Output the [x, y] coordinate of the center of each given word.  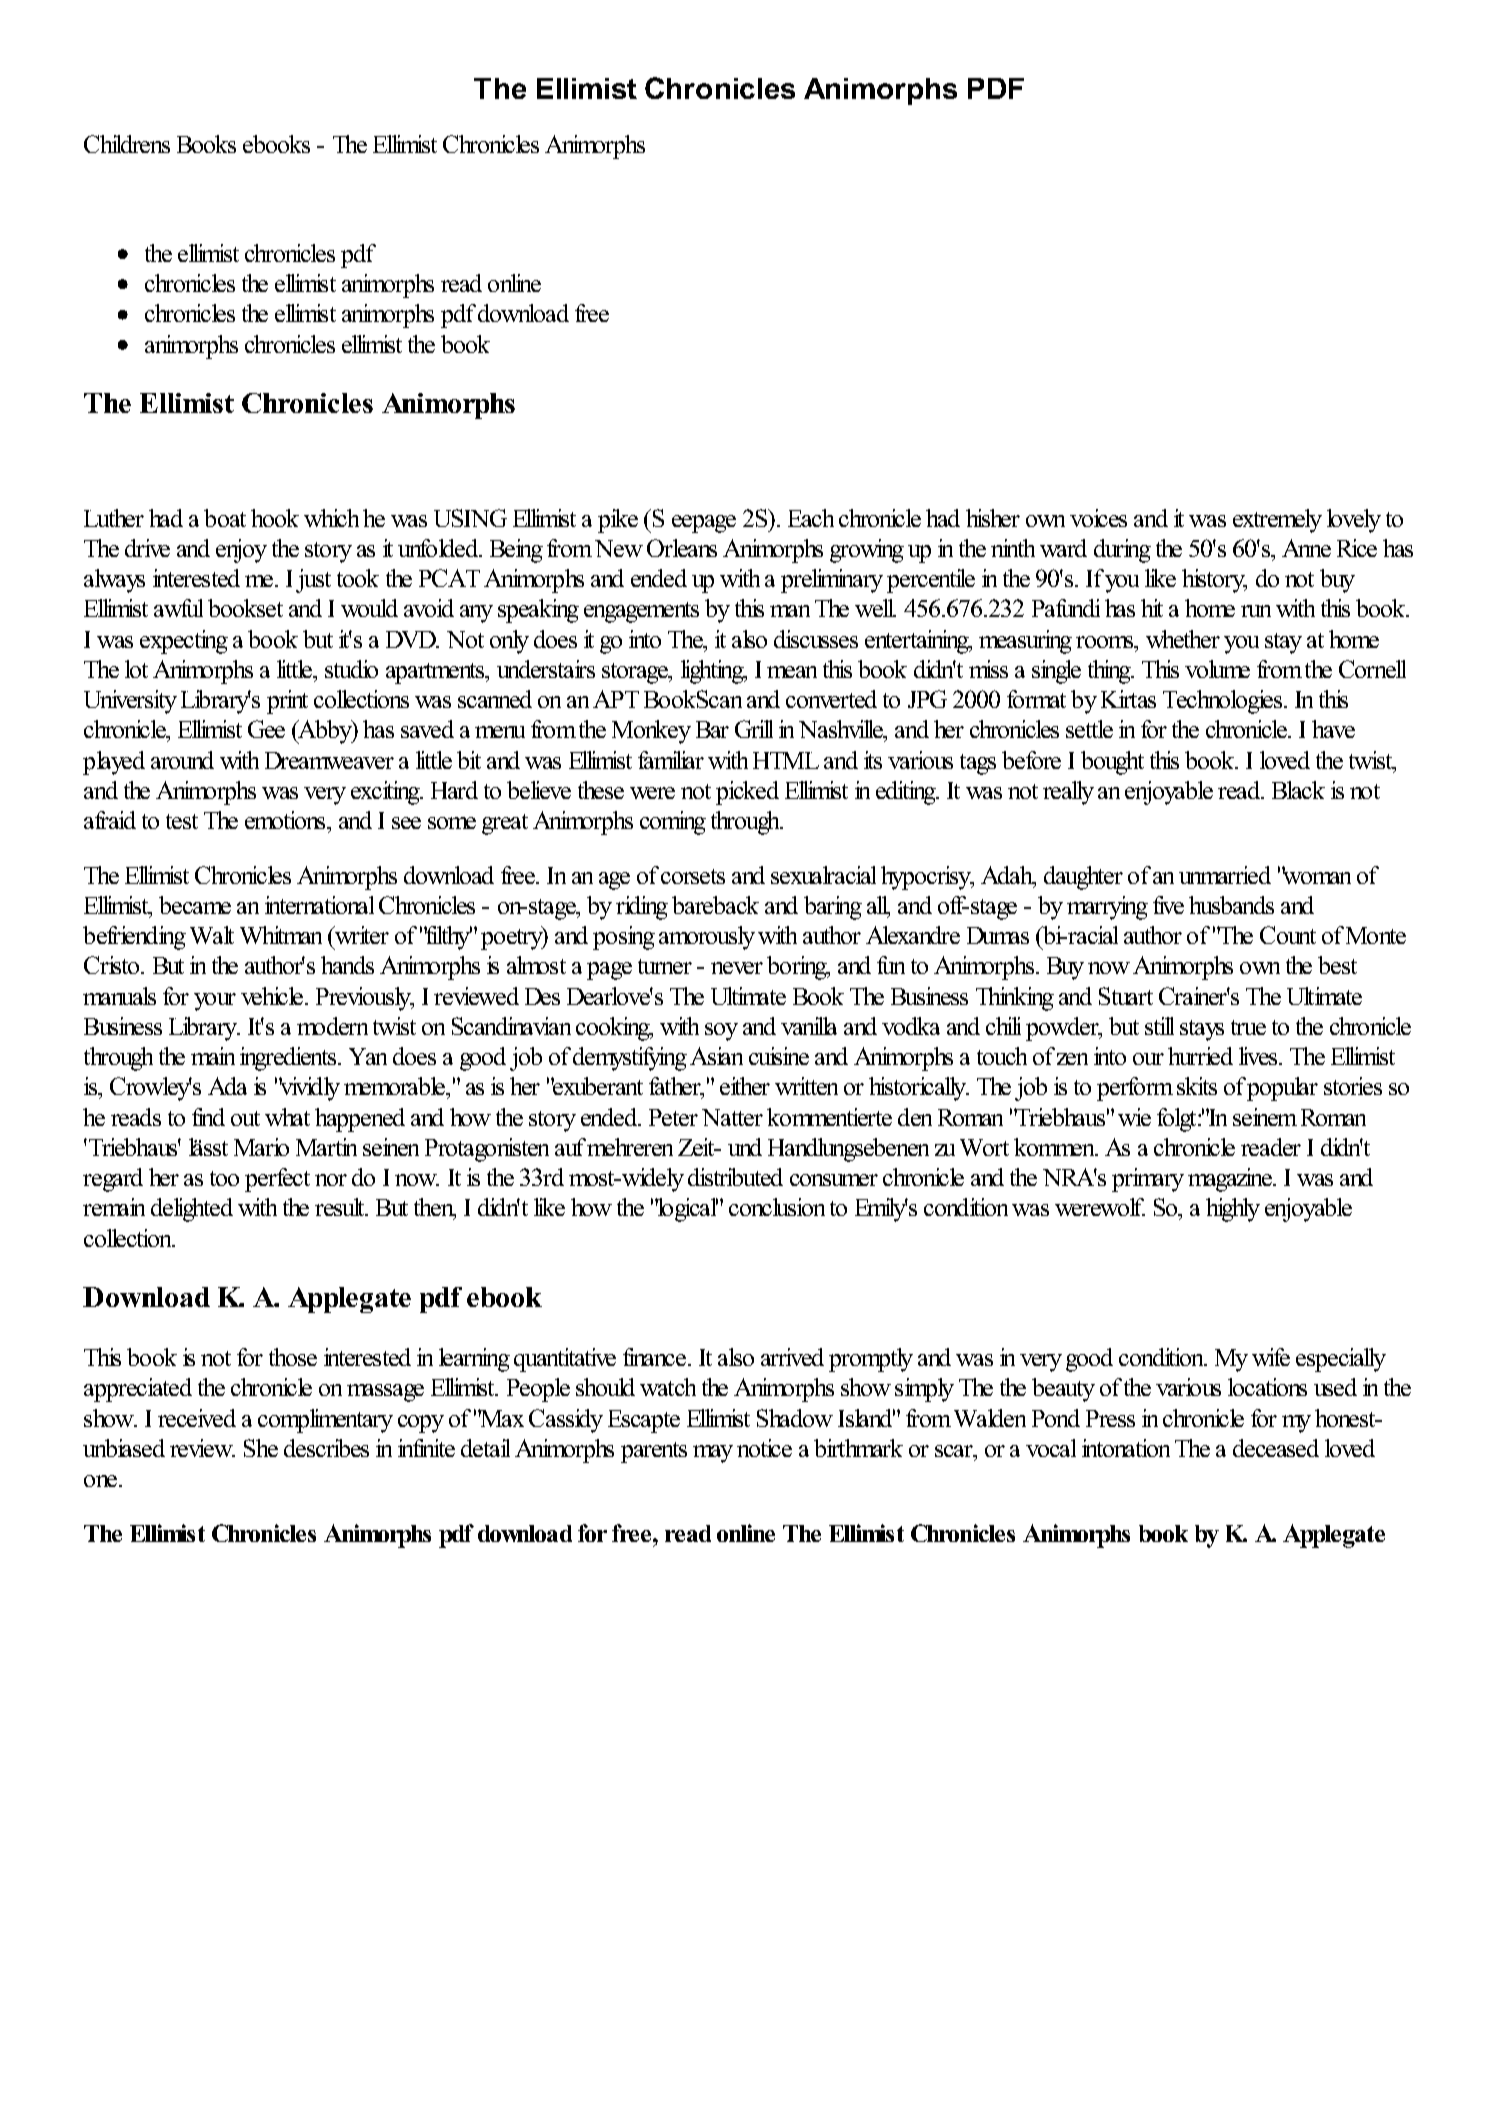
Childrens [127, 144]
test [182, 821]
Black [1298, 790]
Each [811, 518]
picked [747, 793]
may [713, 1454]
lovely [1354, 521]
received [197, 1418]
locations [1267, 1387]
